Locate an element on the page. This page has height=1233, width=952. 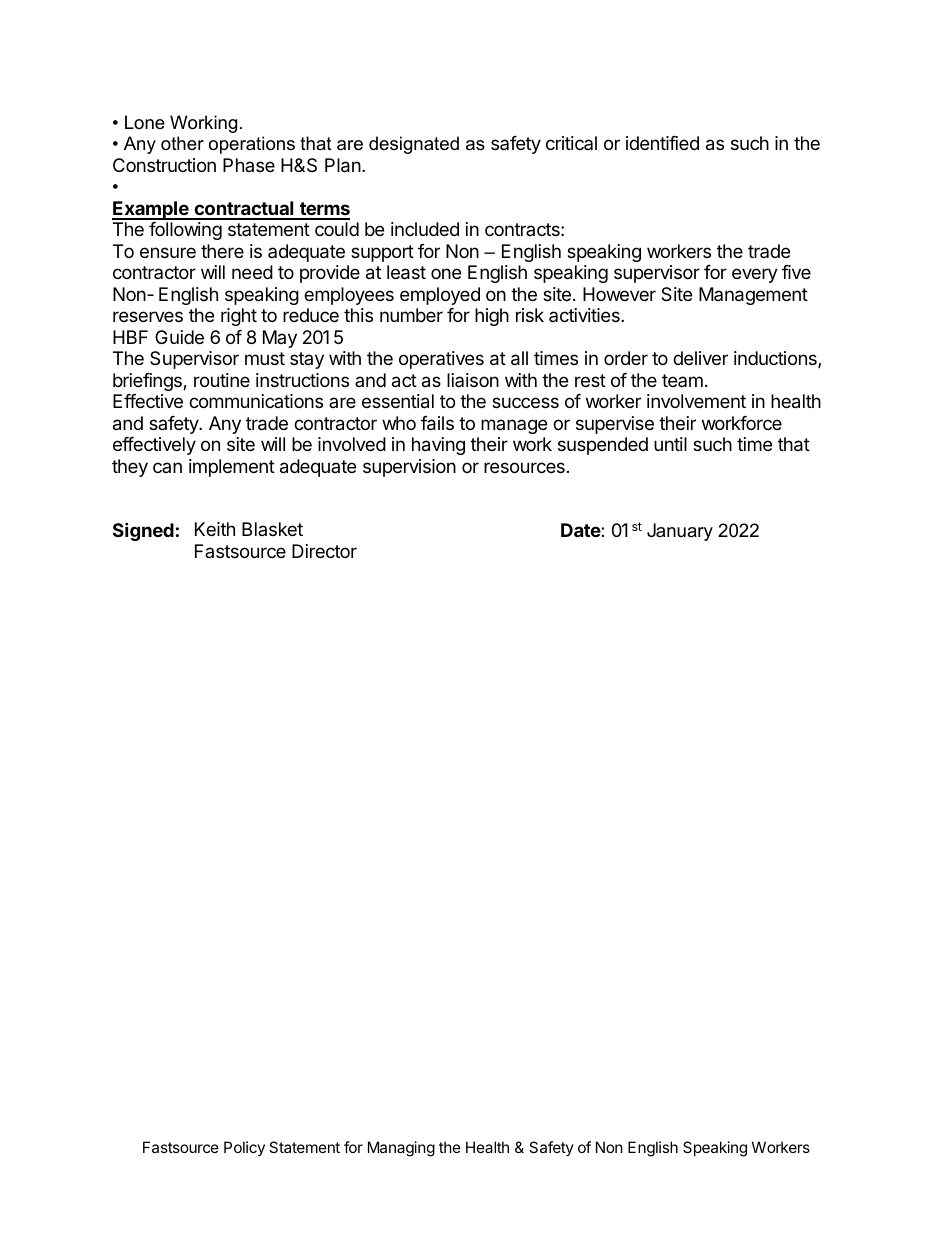
January is located at coordinates (680, 532).
